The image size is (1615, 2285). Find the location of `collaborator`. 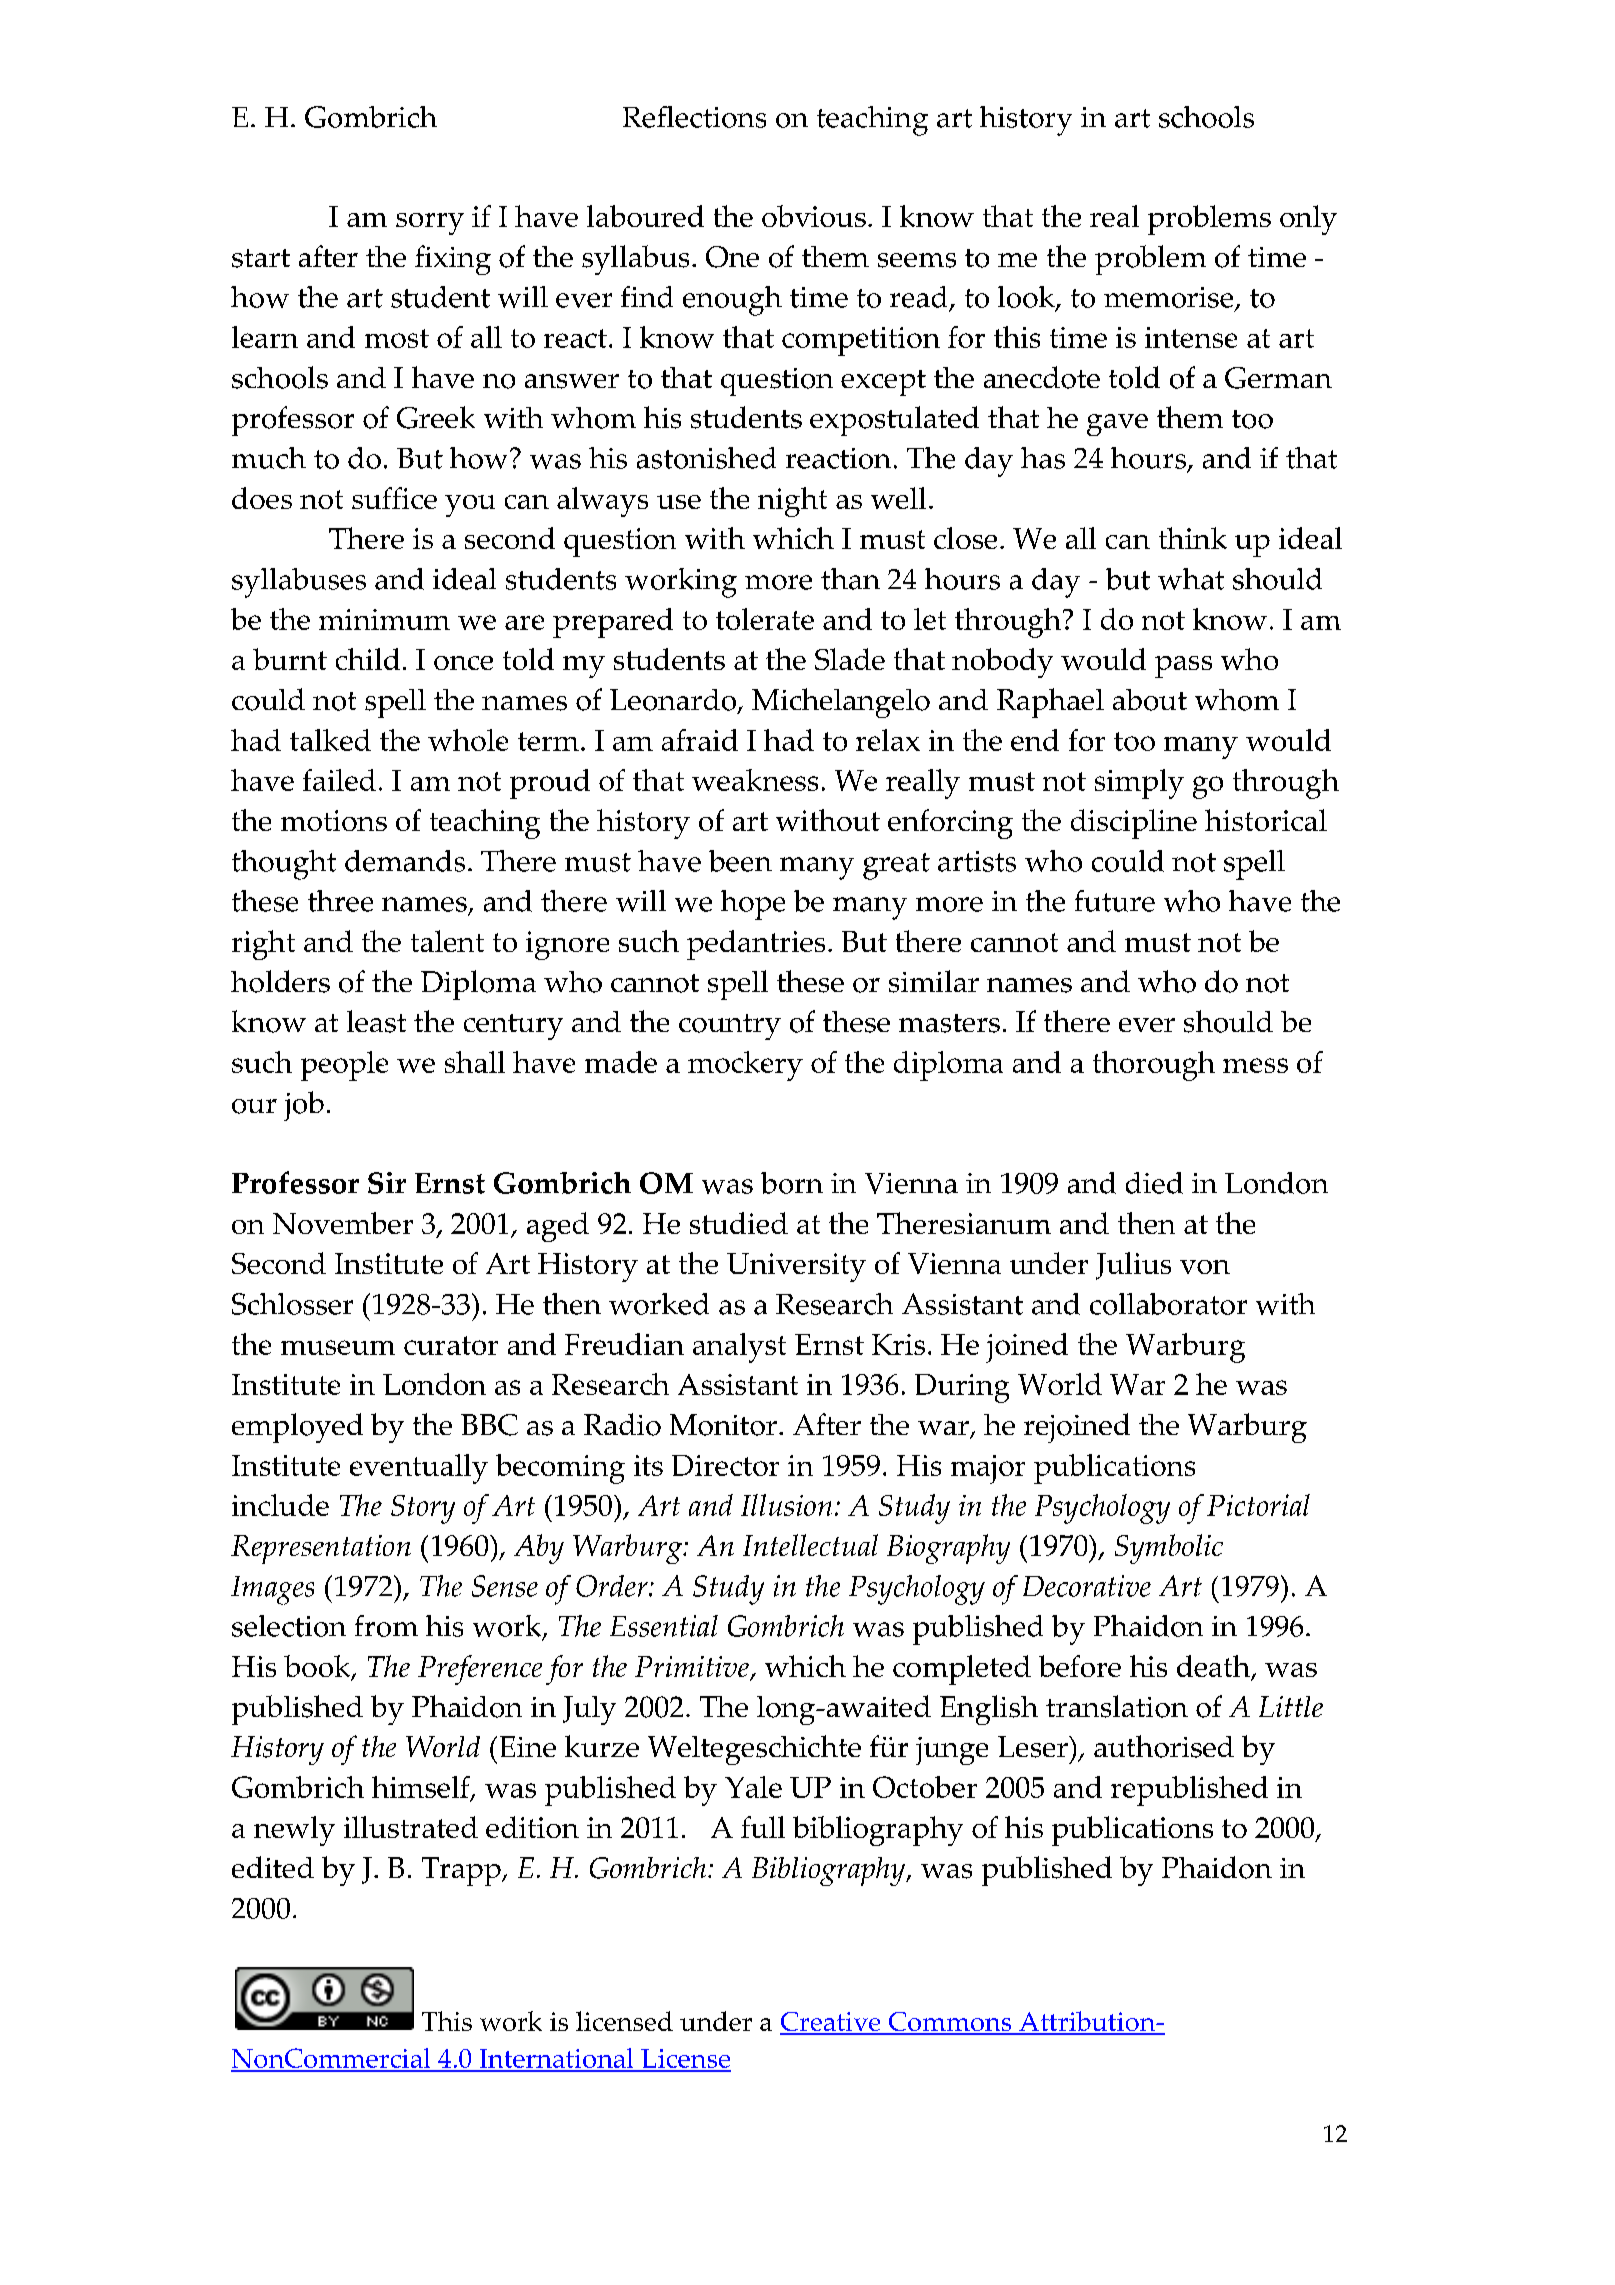

collaborator is located at coordinates (1168, 1304).
